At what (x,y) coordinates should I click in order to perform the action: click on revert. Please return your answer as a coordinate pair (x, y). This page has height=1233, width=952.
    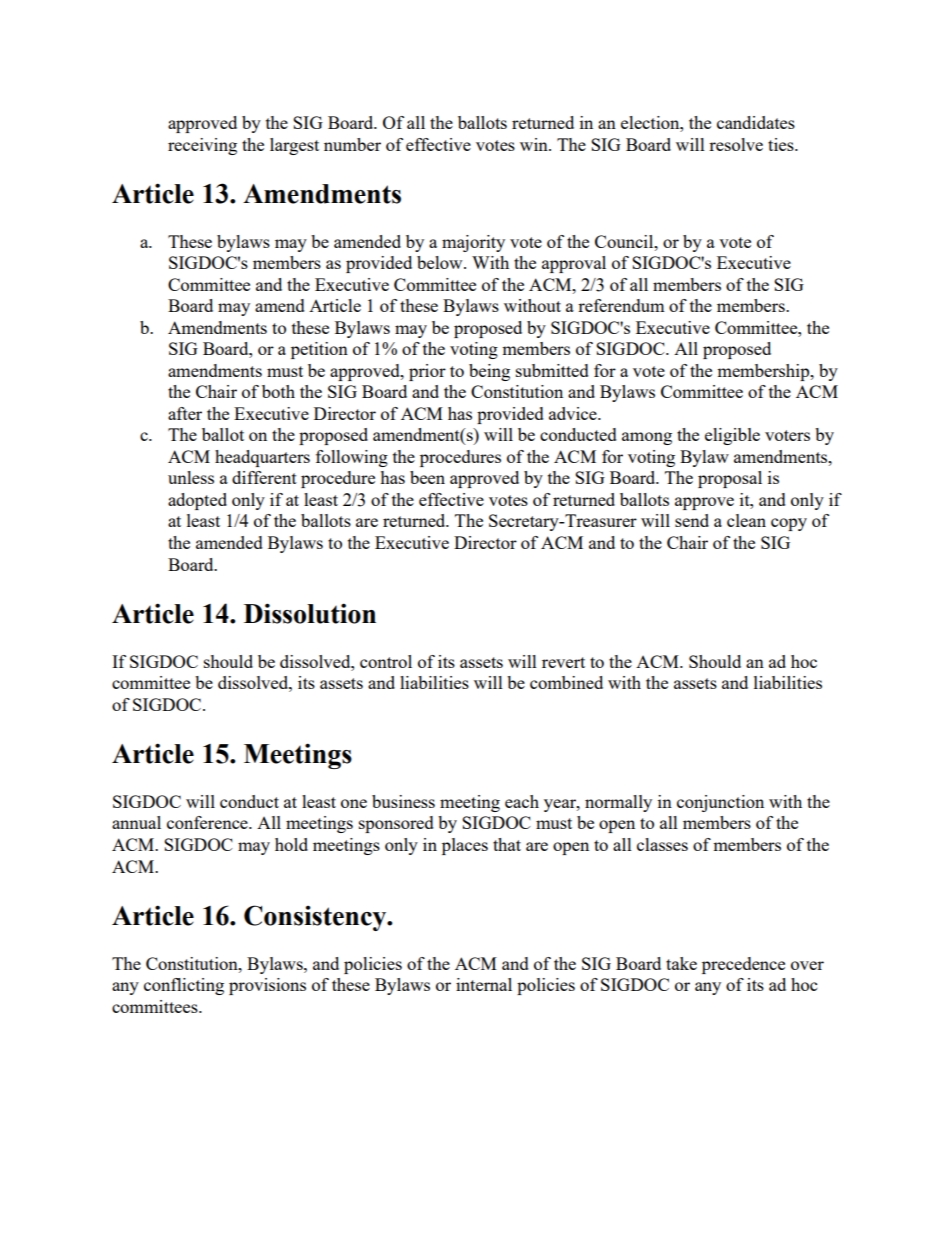
    Looking at the image, I should click on (563, 662).
